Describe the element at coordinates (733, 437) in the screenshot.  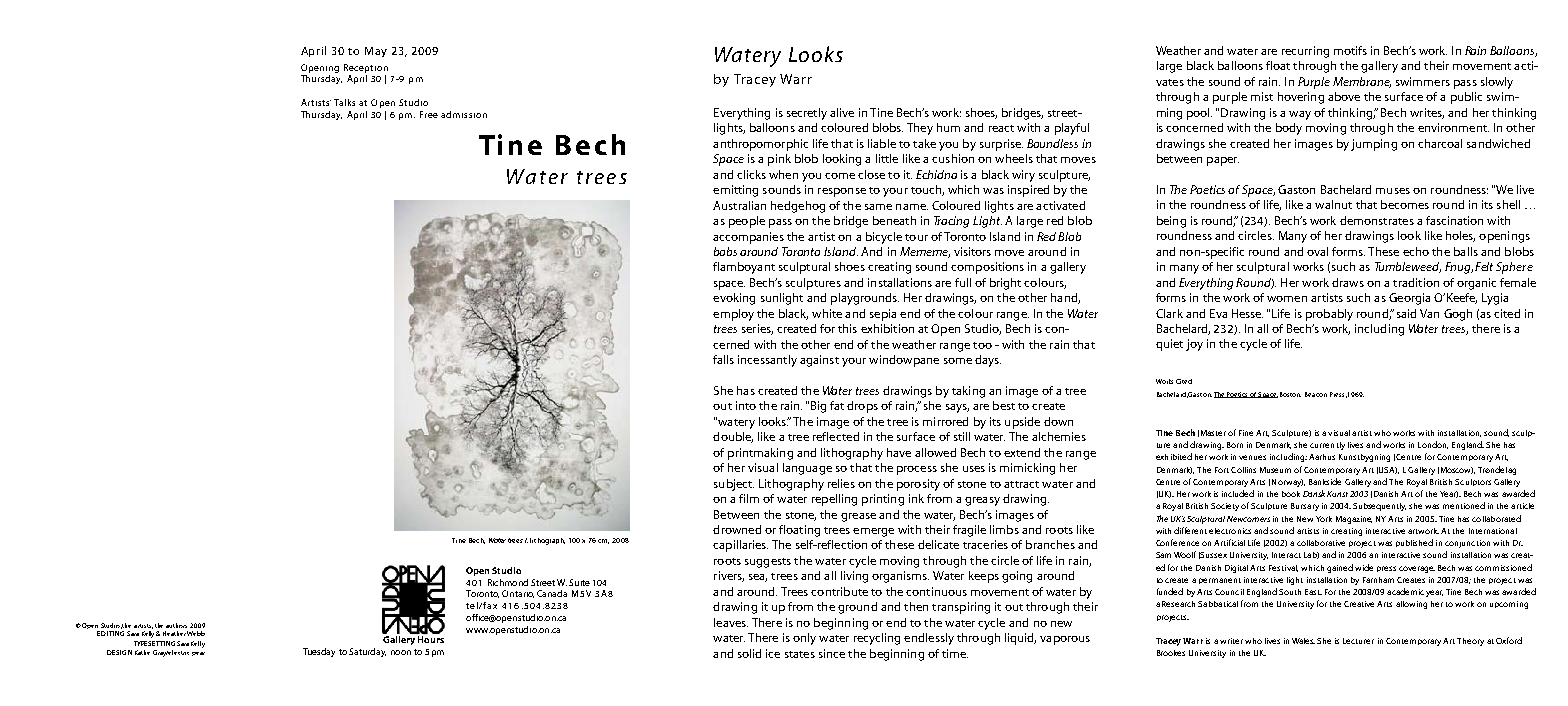
I see `double` at that location.
